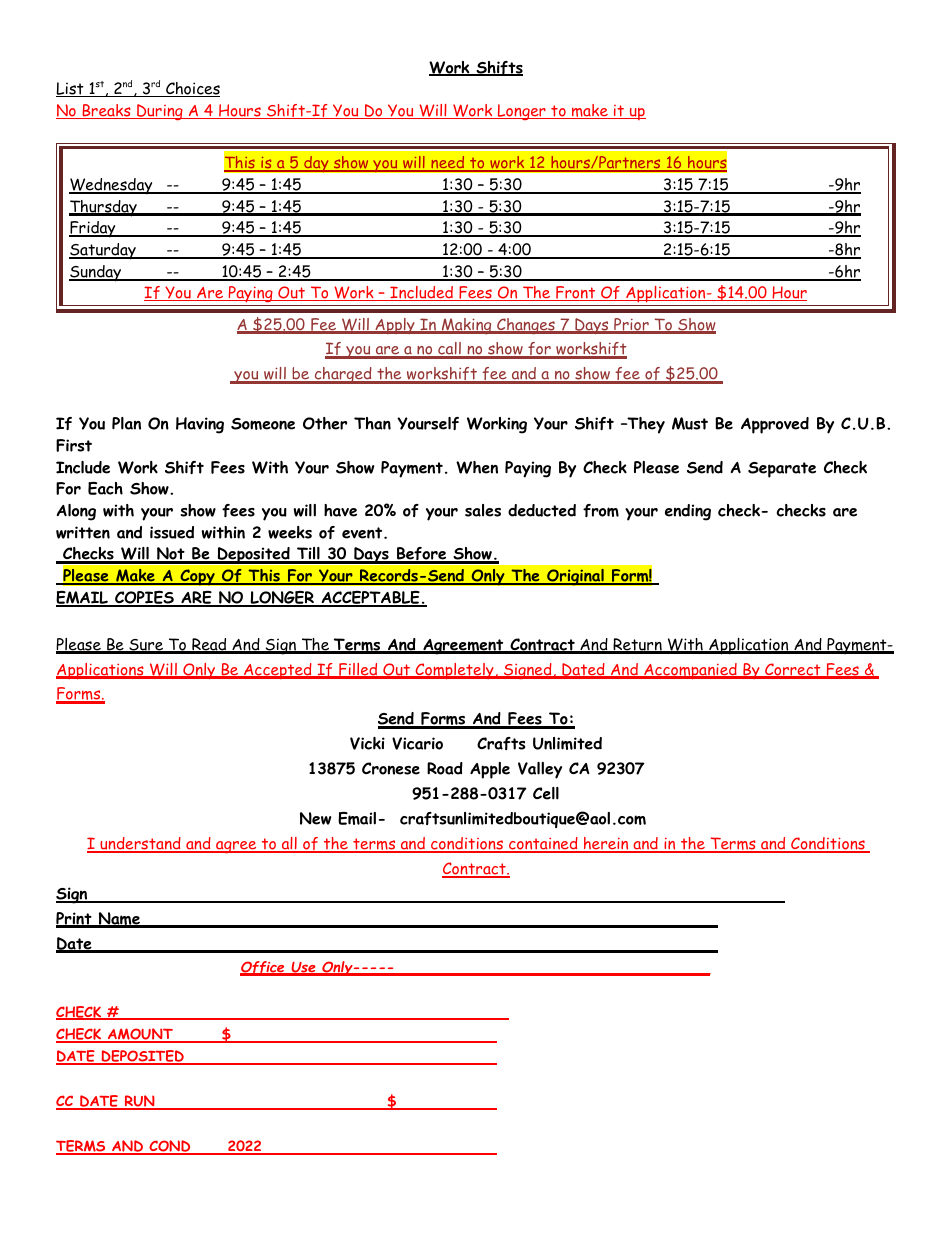 The image size is (952, 1233). I want to click on Accompanied, so click(690, 671).
